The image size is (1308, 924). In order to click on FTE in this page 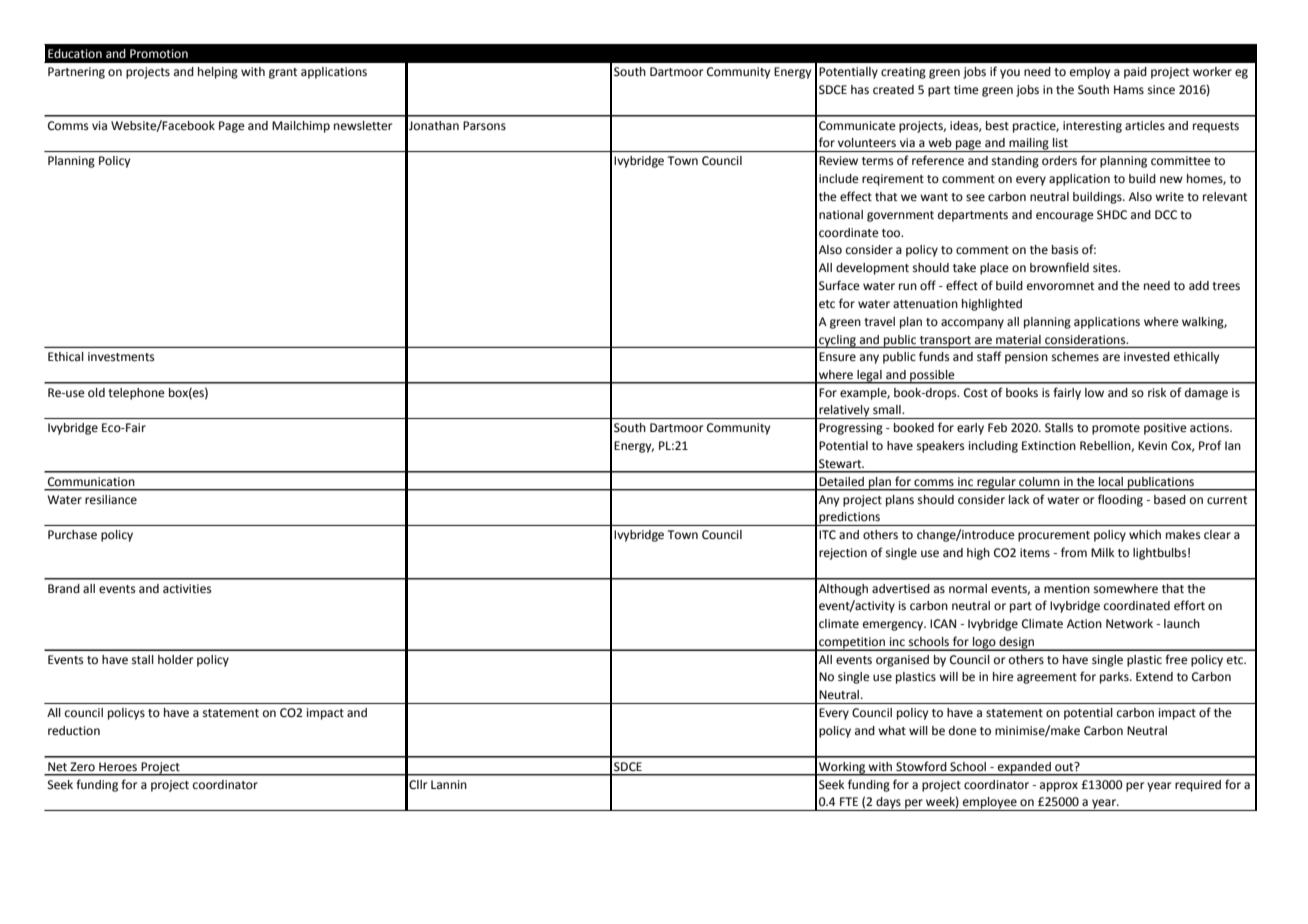, I will do `click(849, 801)`.
